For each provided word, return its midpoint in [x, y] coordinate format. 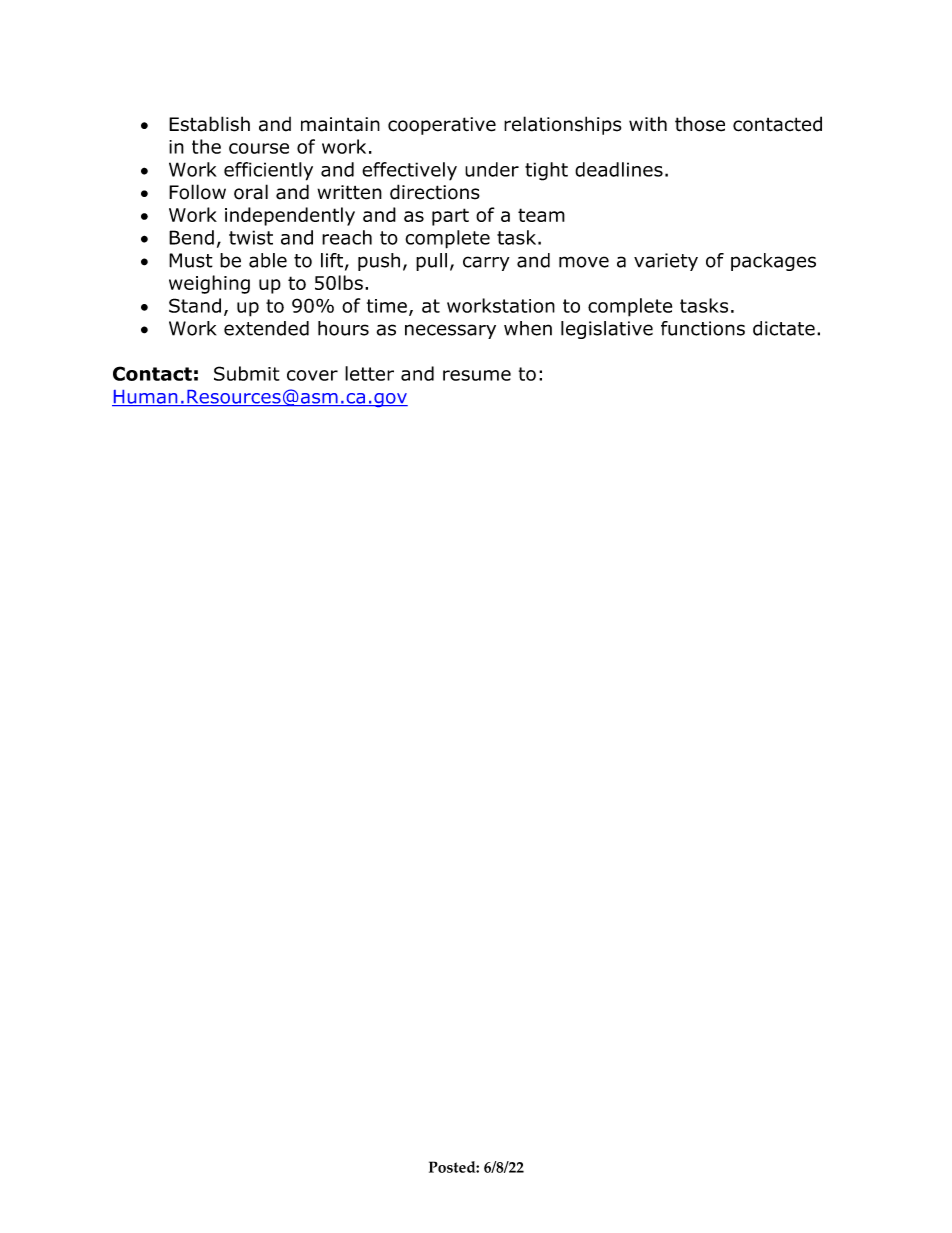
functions [703, 328]
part [450, 217]
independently [290, 216]
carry [486, 263]
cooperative [442, 126]
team [541, 215]
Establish [209, 124]
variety [666, 262]
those [700, 124]
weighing [209, 284]
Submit [247, 373]
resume [477, 375]
